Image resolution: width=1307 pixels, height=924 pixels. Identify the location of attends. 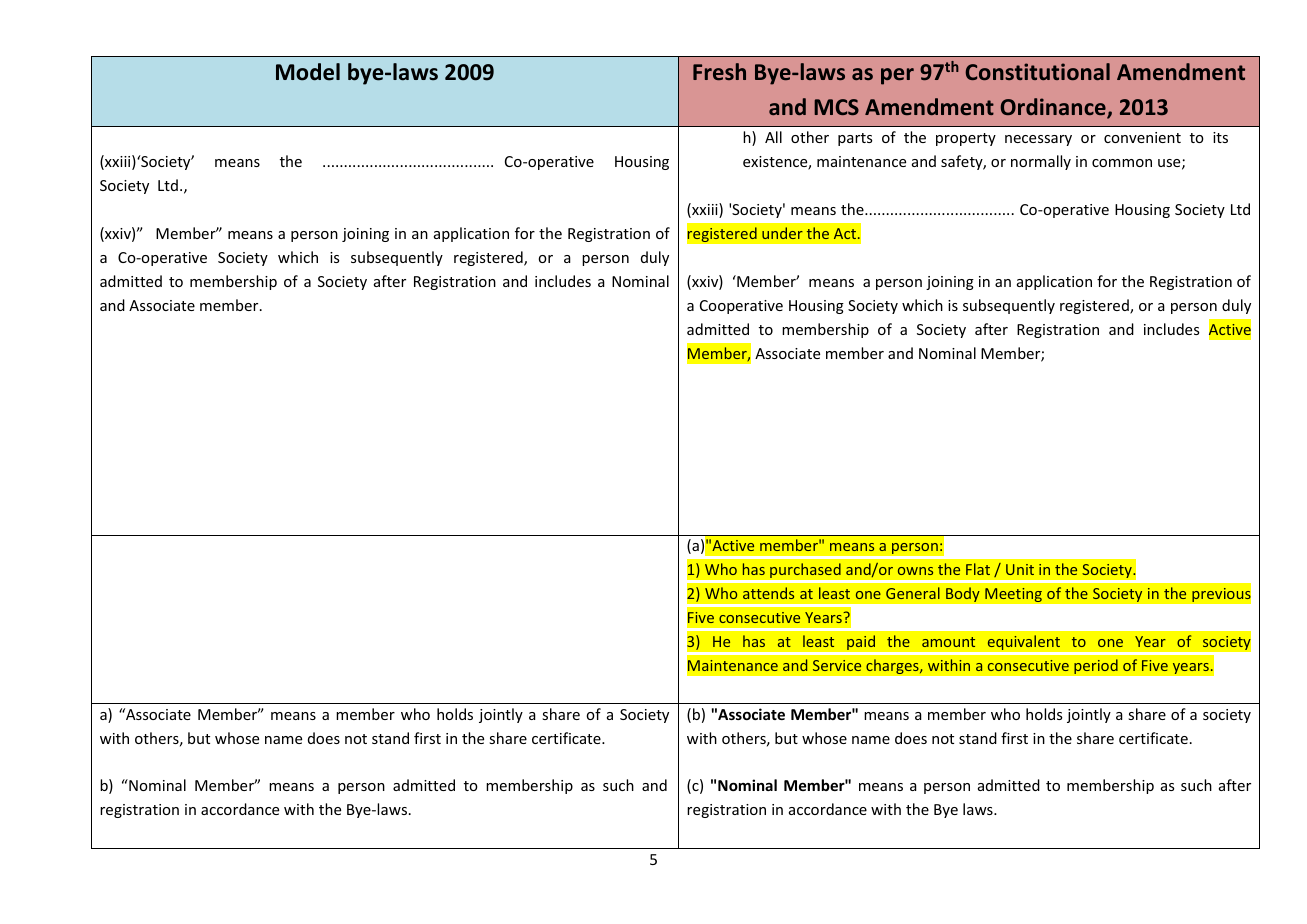
(768, 593).
